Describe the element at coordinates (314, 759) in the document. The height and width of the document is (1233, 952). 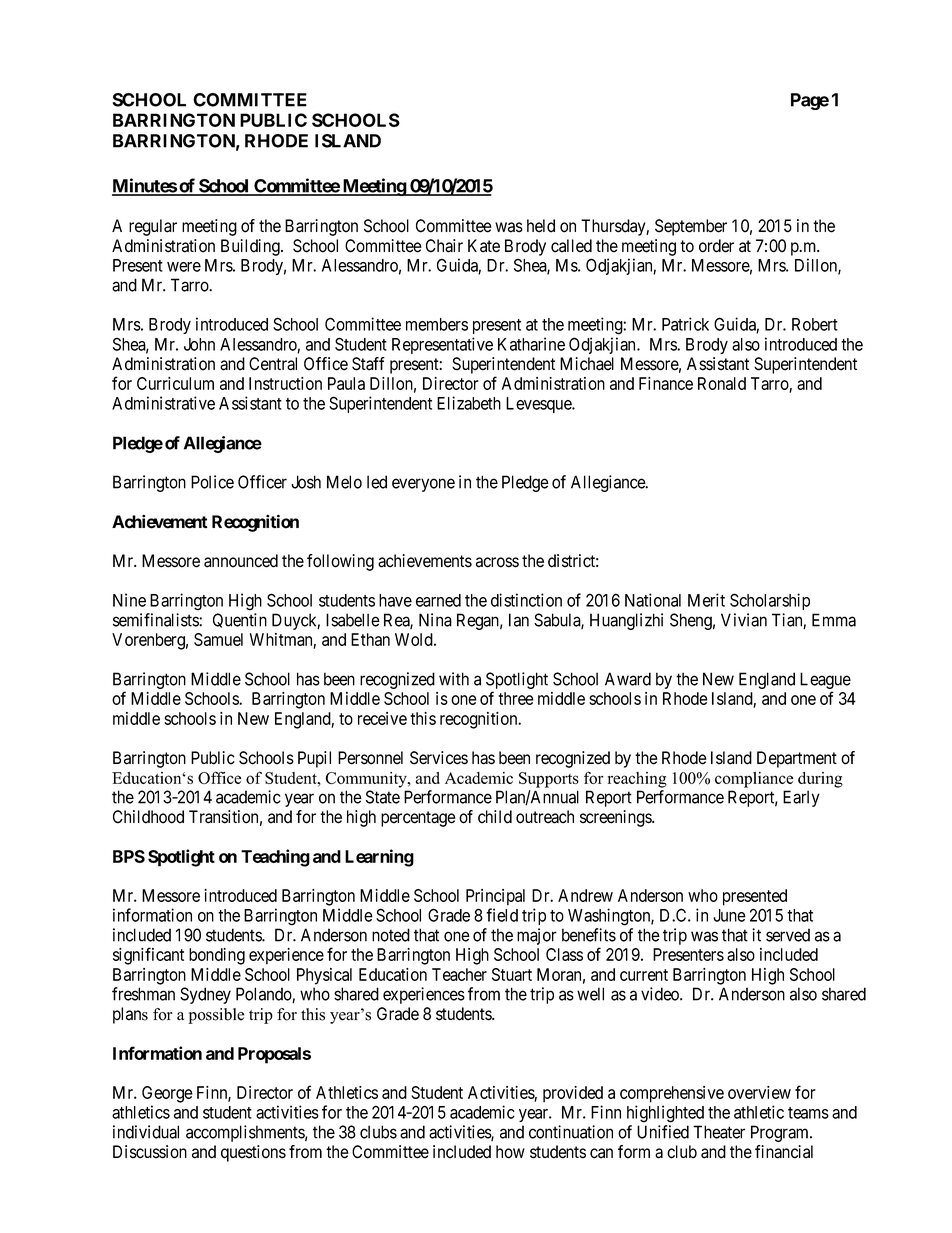
I see `Pupil` at that location.
